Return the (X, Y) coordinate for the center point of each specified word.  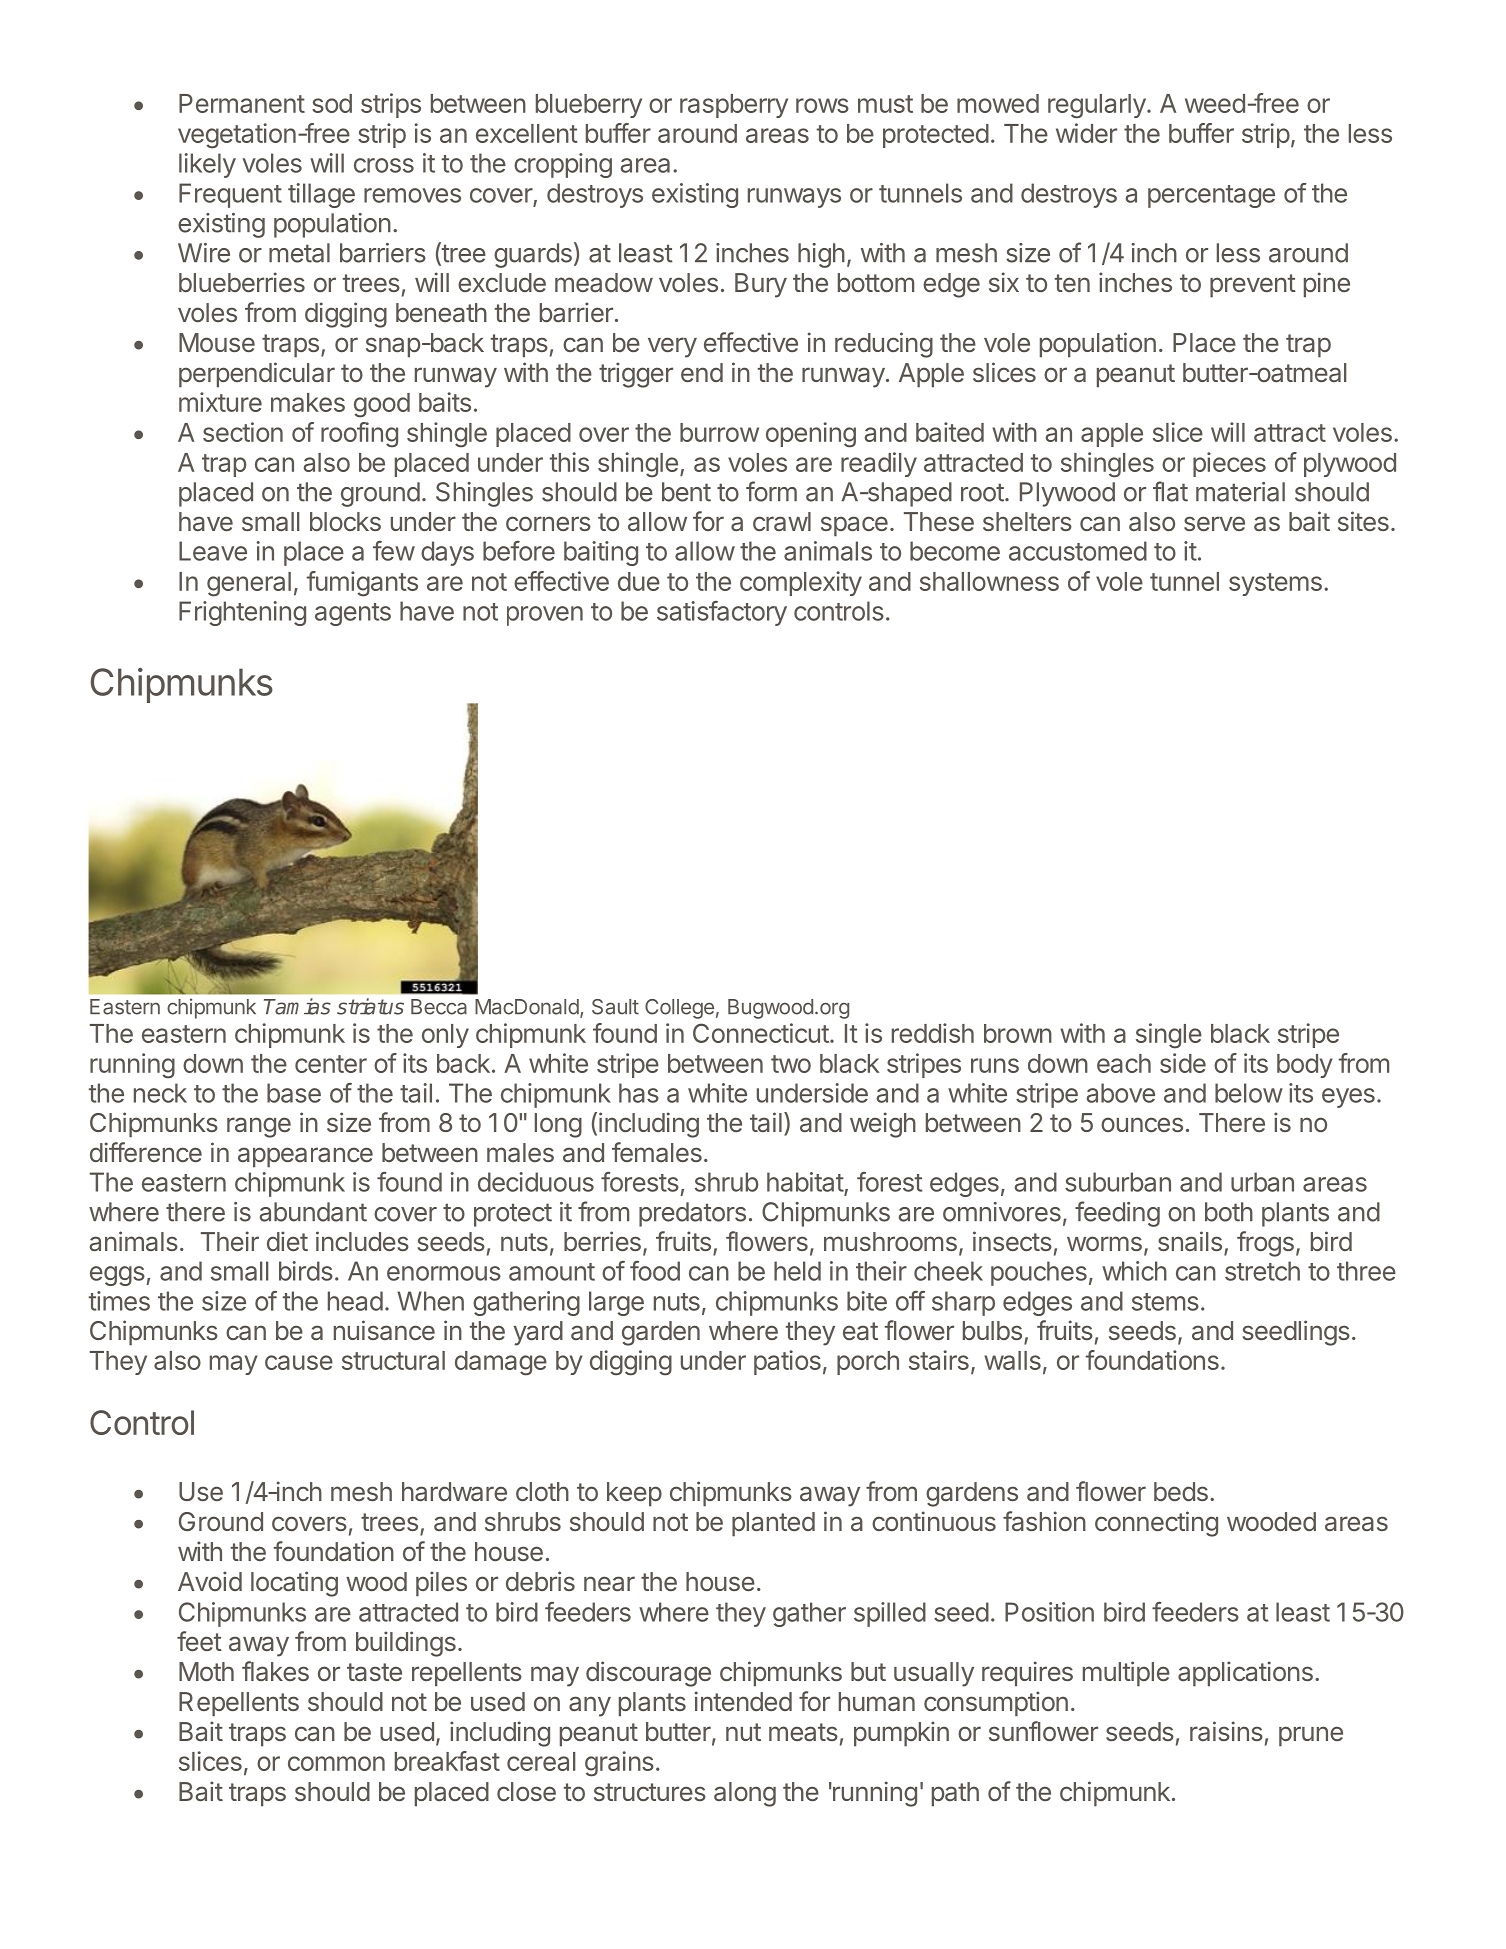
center (331, 1064)
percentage (1211, 196)
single (1169, 1036)
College (679, 1009)
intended (743, 1701)
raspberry (734, 106)
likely (207, 165)
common (336, 1763)
